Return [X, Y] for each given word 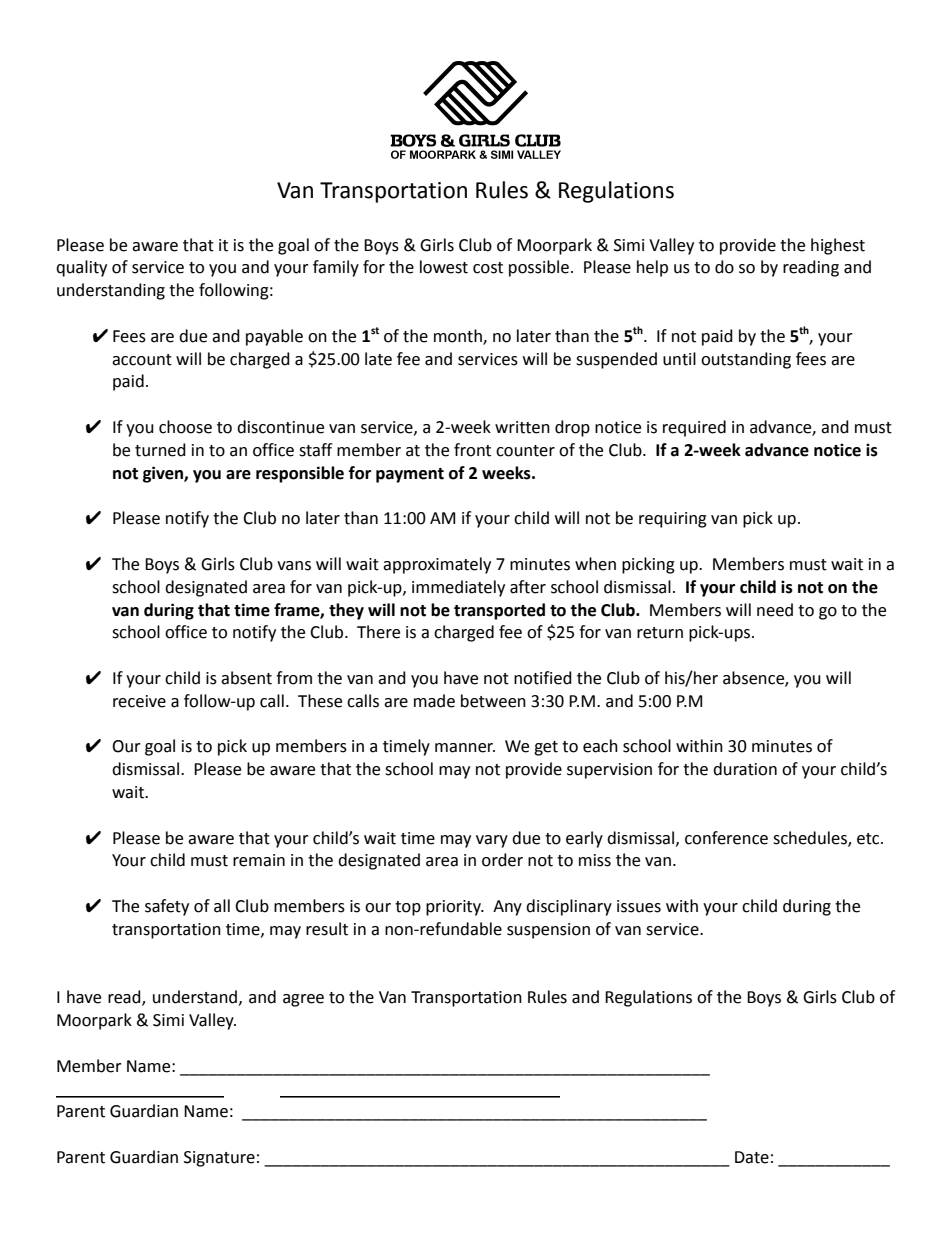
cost [488, 268]
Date [752, 1157]
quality [81, 268]
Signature [219, 1159]
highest [838, 246]
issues [639, 906]
